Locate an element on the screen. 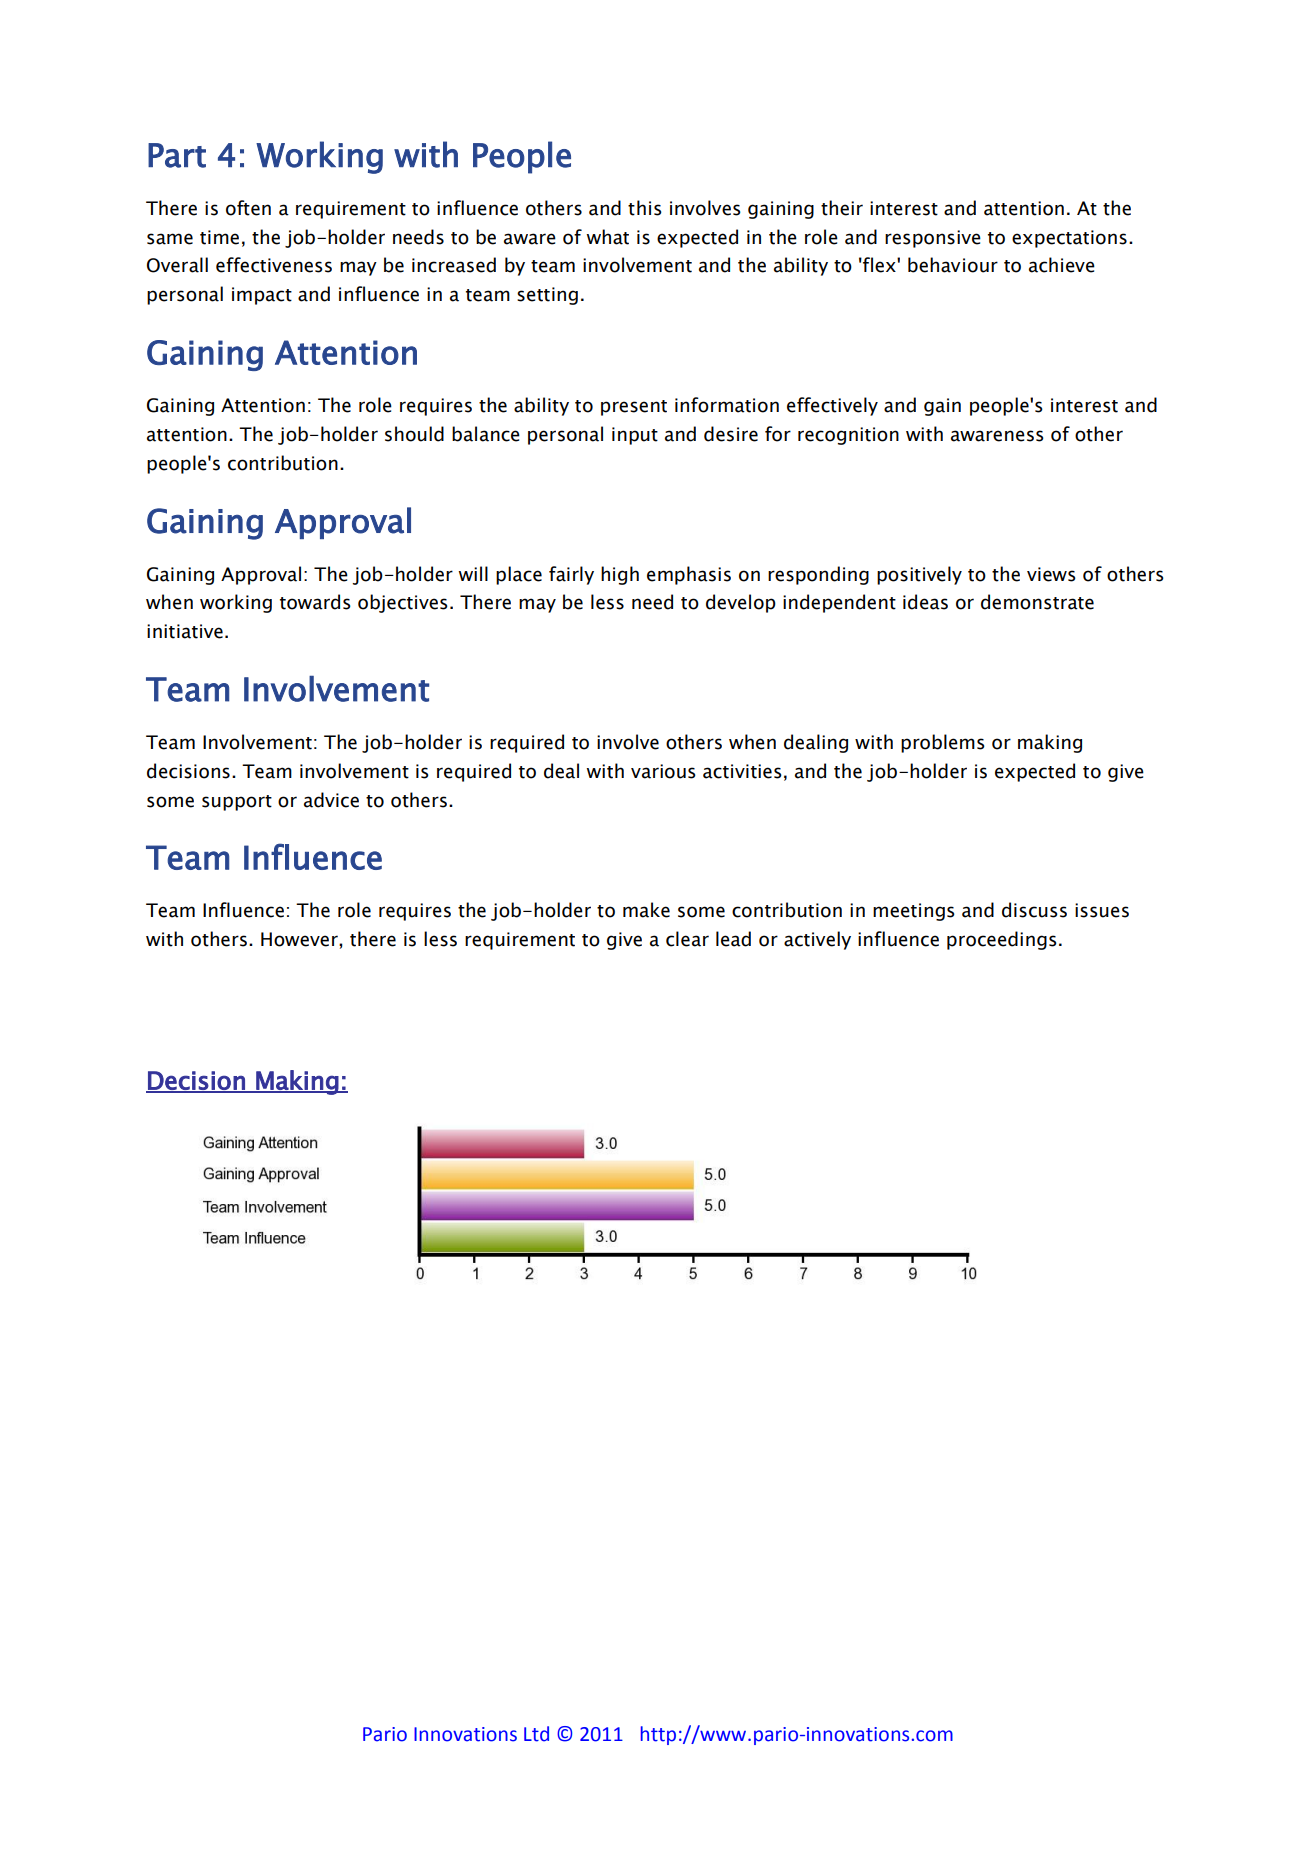 The image size is (1316, 1855). Ltd is located at coordinates (536, 1734).
